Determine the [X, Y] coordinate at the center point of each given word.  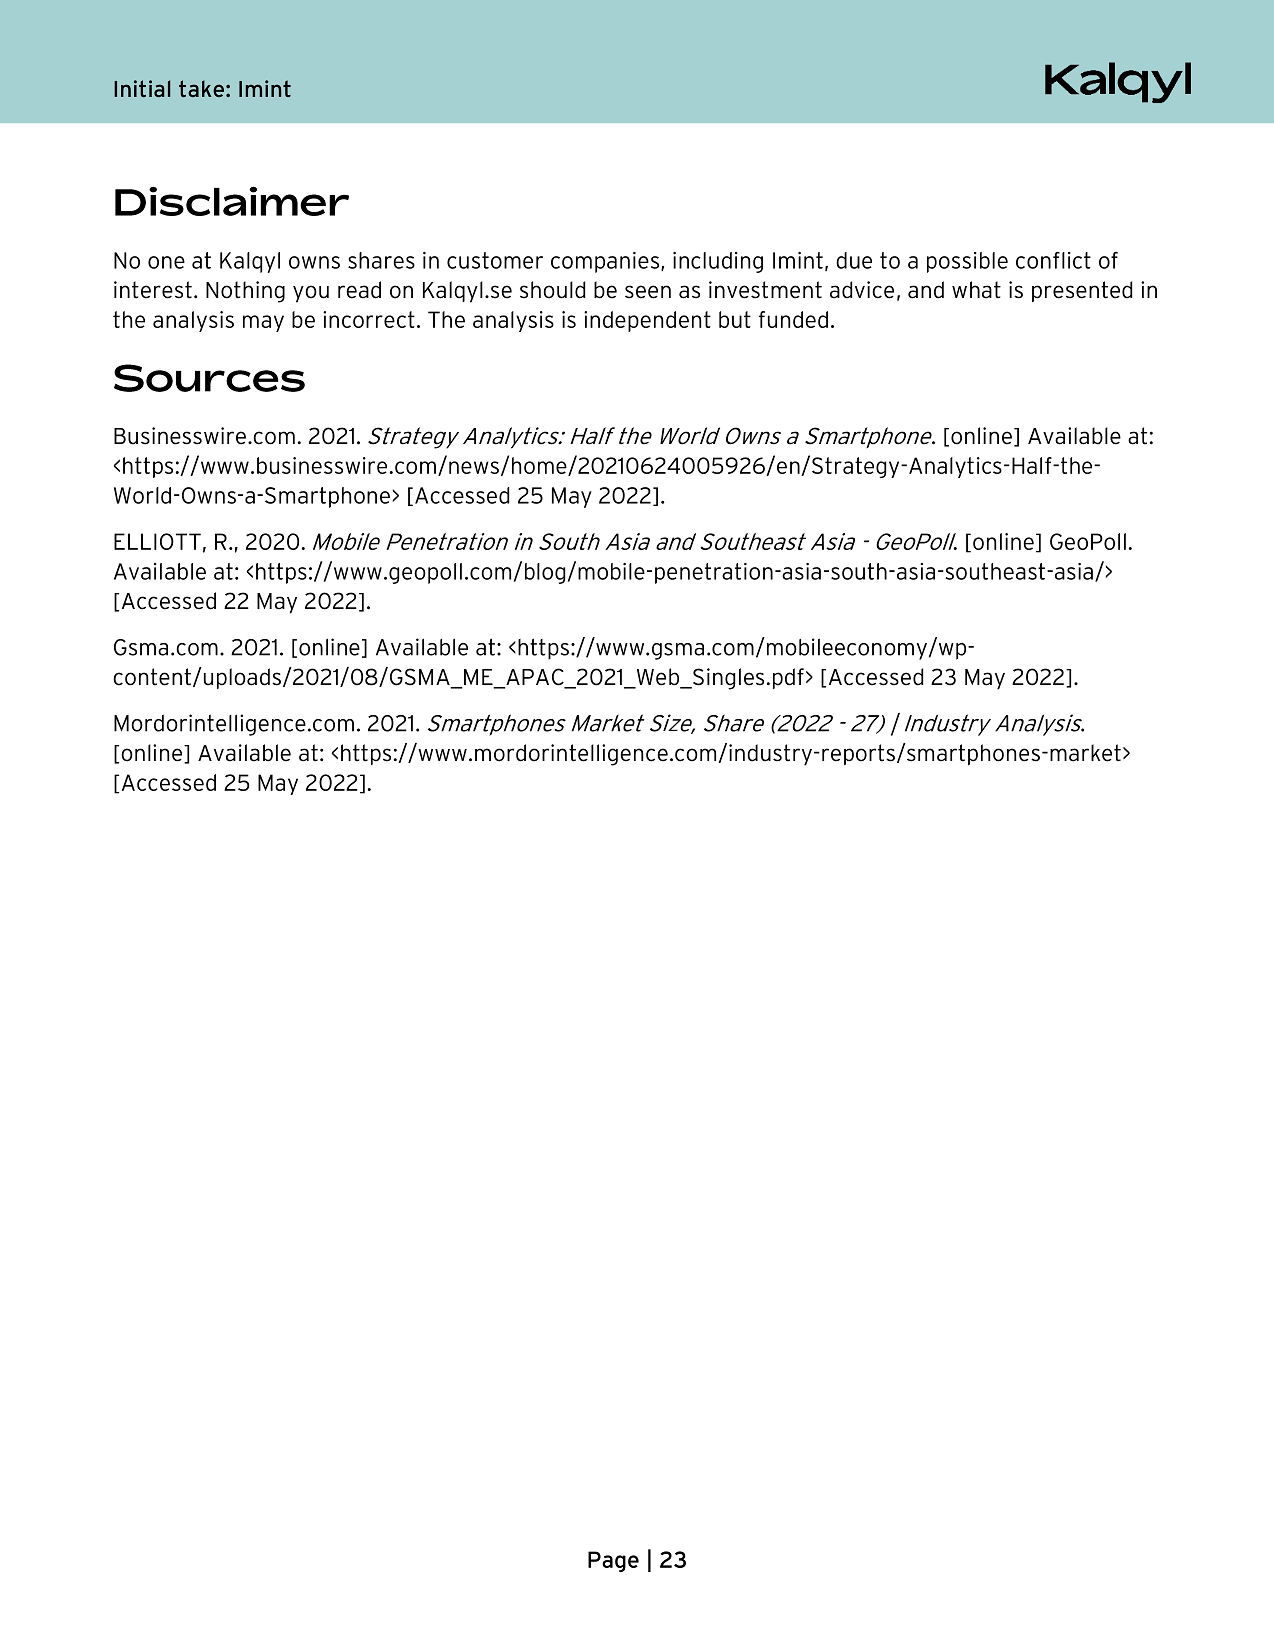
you [311, 294]
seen [648, 292]
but [735, 319]
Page [613, 1561]
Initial [142, 88]
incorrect [369, 319]
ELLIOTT [157, 541]
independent [647, 321]
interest [153, 290]
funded [793, 319]
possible [967, 262]
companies [605, 262]
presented [1082, 291]
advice [862, 290]
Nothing [245, 292]
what [976, 290]
